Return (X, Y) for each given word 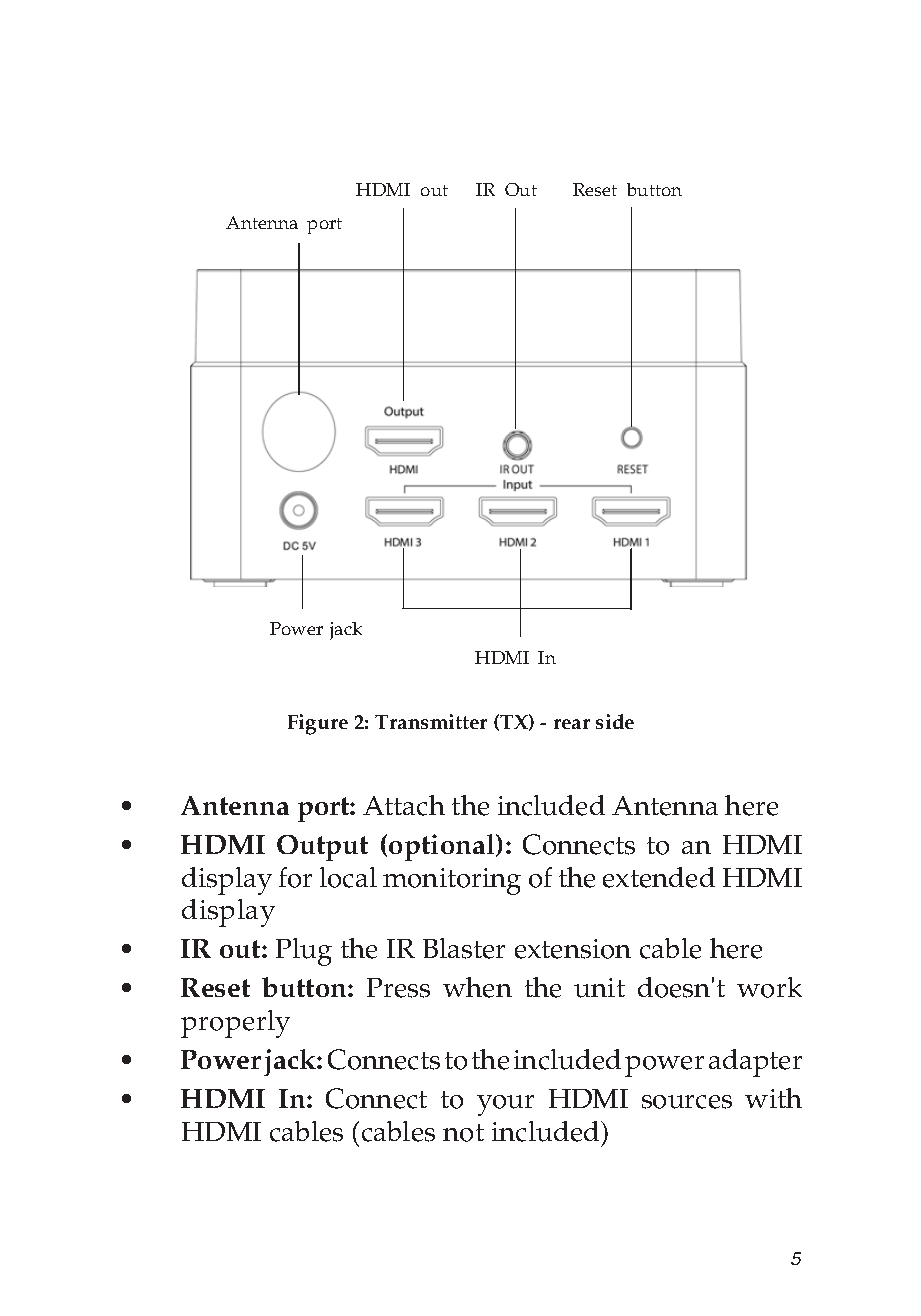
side (615, 721)
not (463, 1133)
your (505, 1105)
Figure (318, 724)
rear (572, 724)
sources (687, 1102)
